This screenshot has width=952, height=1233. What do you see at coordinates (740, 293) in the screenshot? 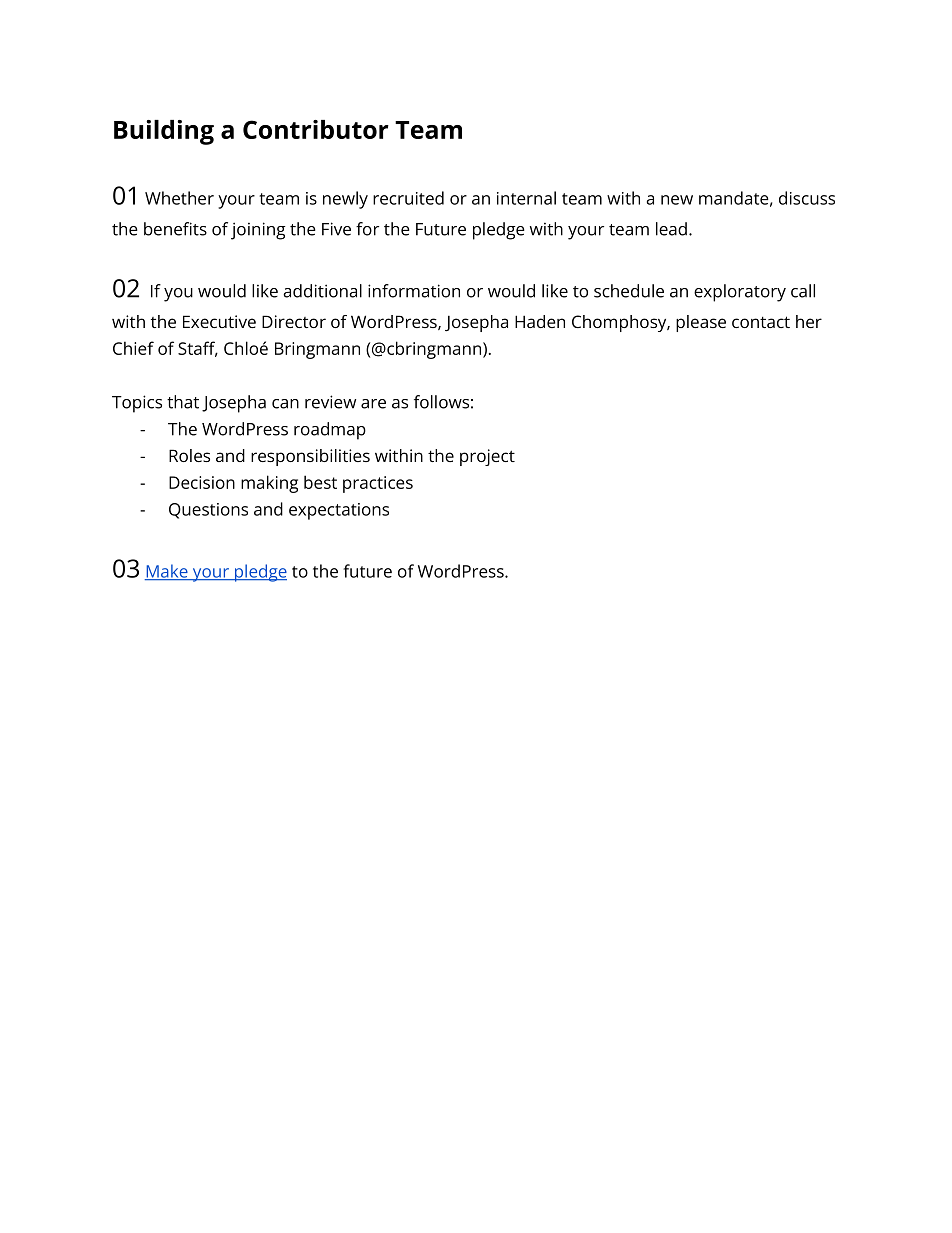
I see `exploratory` at bounding box center [740, 293].
